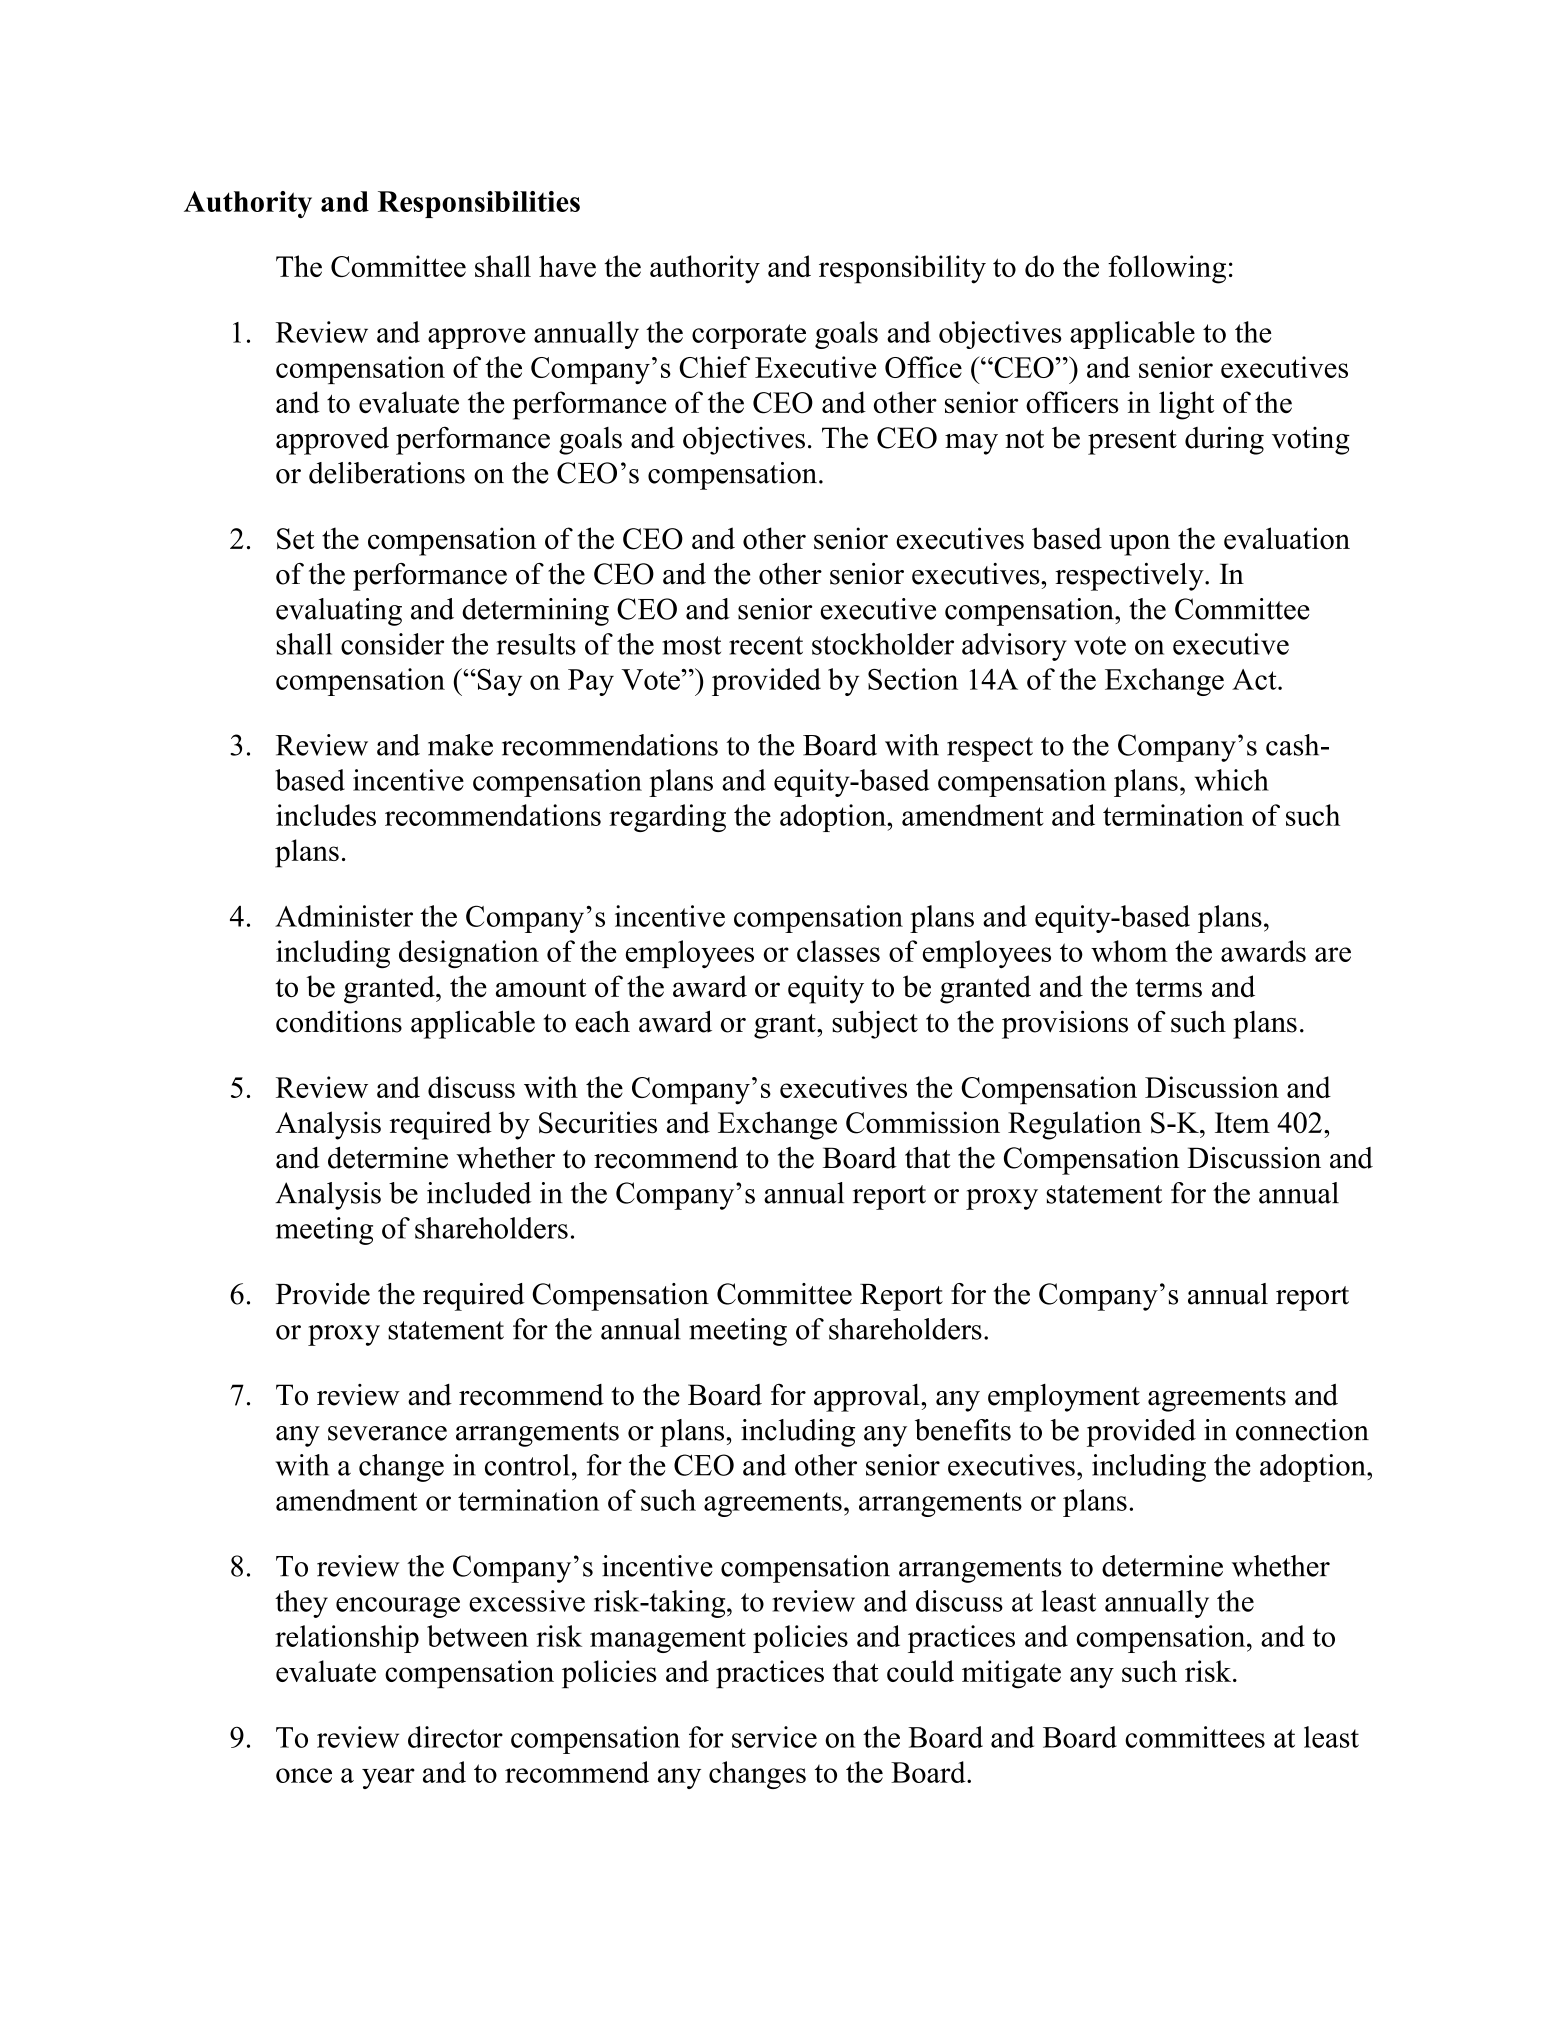 This image has height=2018, width=1560. I want to click on upon, so click(1139, 545).
